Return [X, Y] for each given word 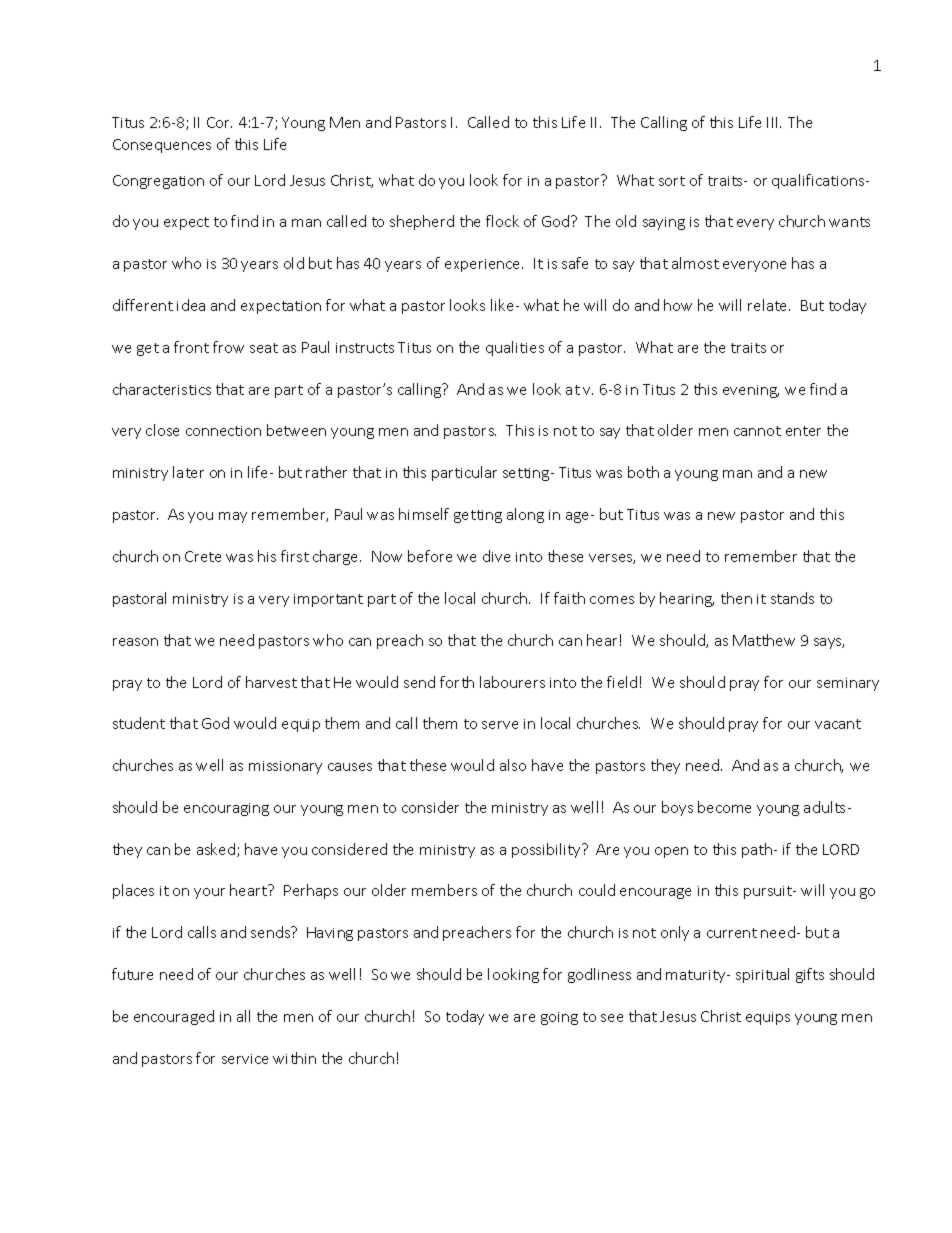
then [736, 598]
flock [502, 221]
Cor [219, 122]
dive [496, 556]
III [774, 122]
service [245, 1059]
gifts [810, 975]
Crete [203, 556]
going [559, 1018]
